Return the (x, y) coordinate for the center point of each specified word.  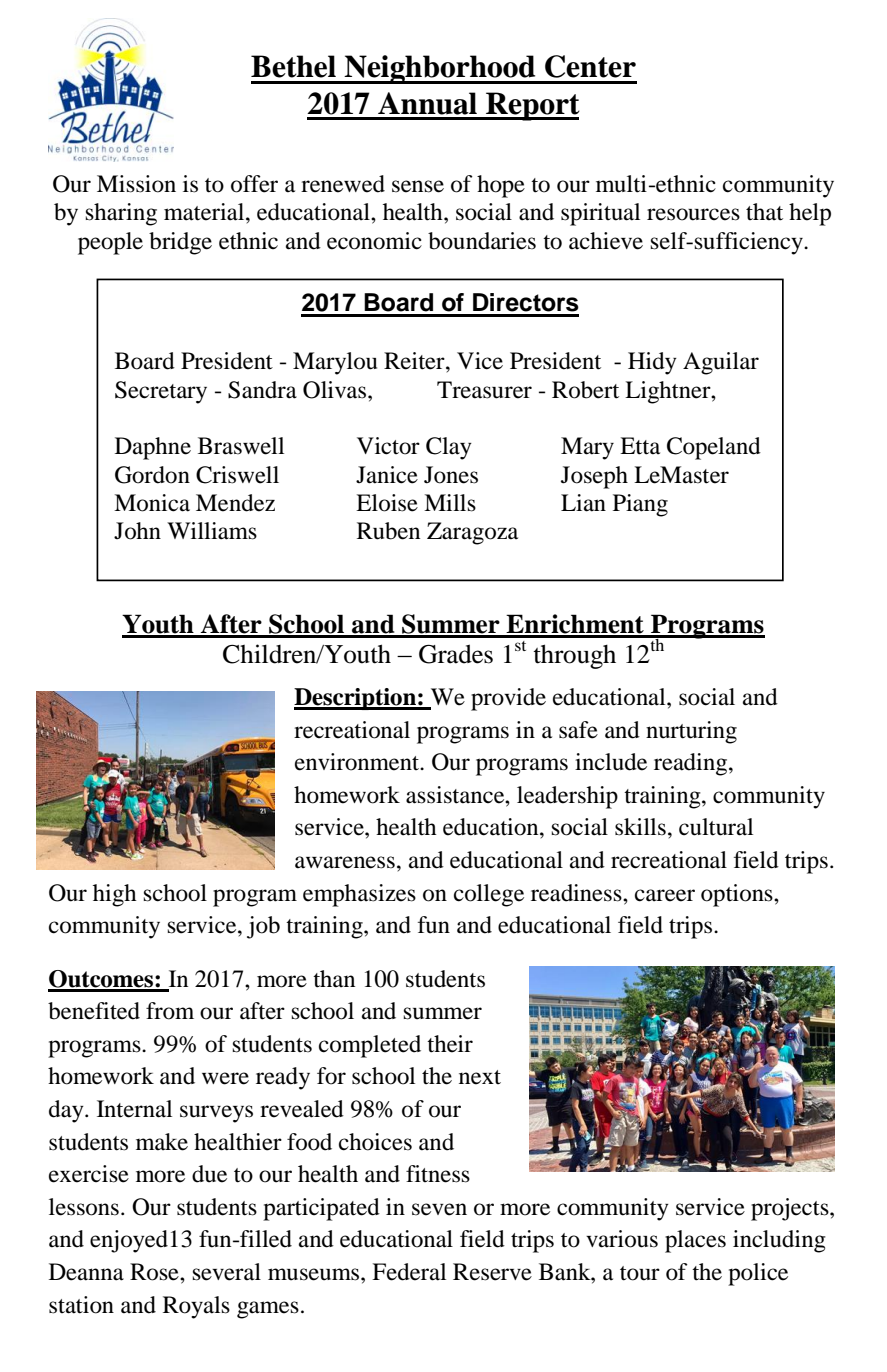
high (115, 895)
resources (693, 214)
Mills (450, 503)
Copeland (714, 448)
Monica (152, 503)
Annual (427, 103)
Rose (155, 1272)
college (489, 895)
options (738, 895)
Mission (136, 184)
